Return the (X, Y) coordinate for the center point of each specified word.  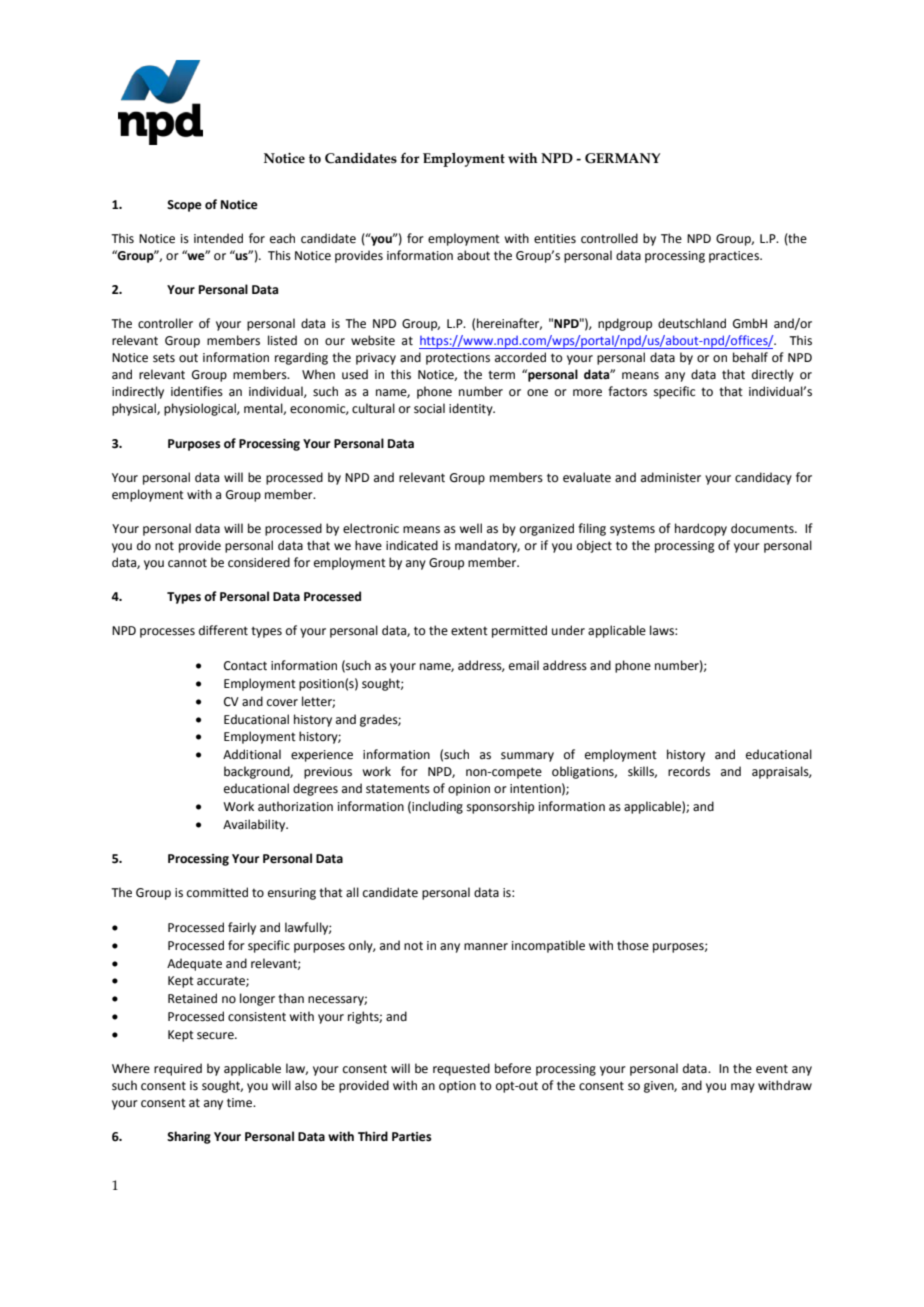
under (568, 630)
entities (555, 239)
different (223, 630)
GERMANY (622, 158)
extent (469, 631)
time (241, 1103)
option (457, 1087)
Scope (184, 206)
